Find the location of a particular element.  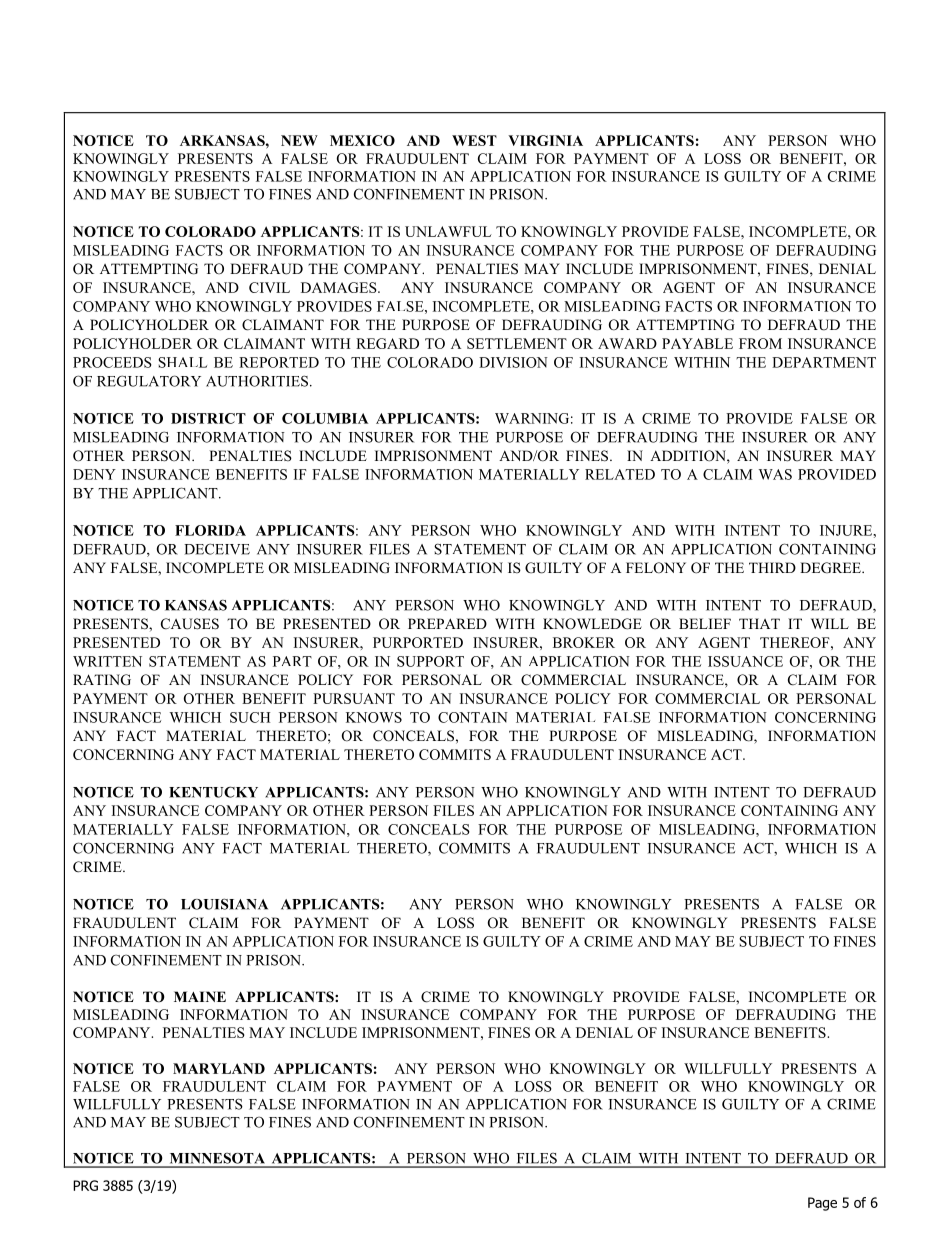

WEST is located at coordinates (474, 140).
